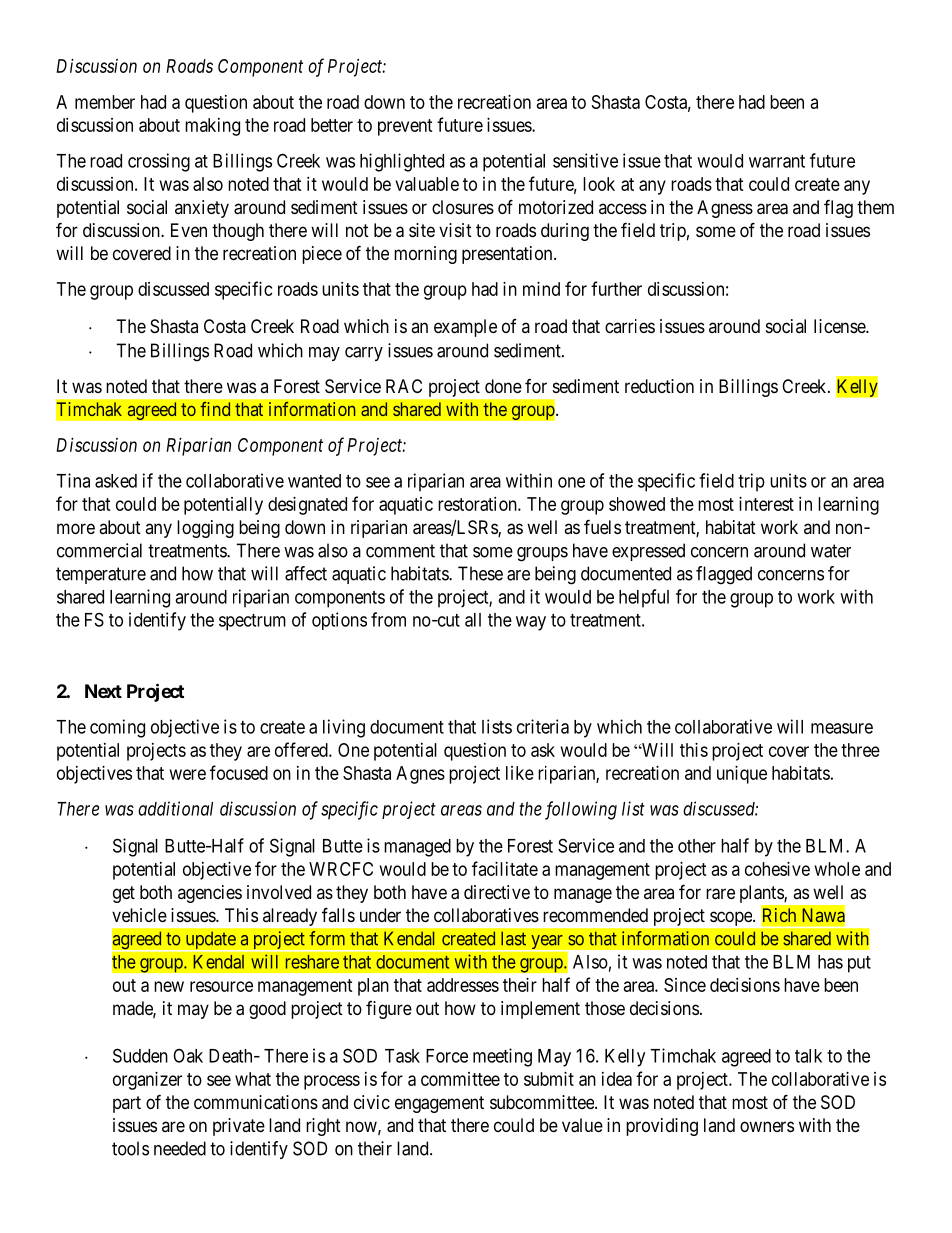  Describe the element at coordinates (252, 622) in the document. I see `spectrum` at that location.
